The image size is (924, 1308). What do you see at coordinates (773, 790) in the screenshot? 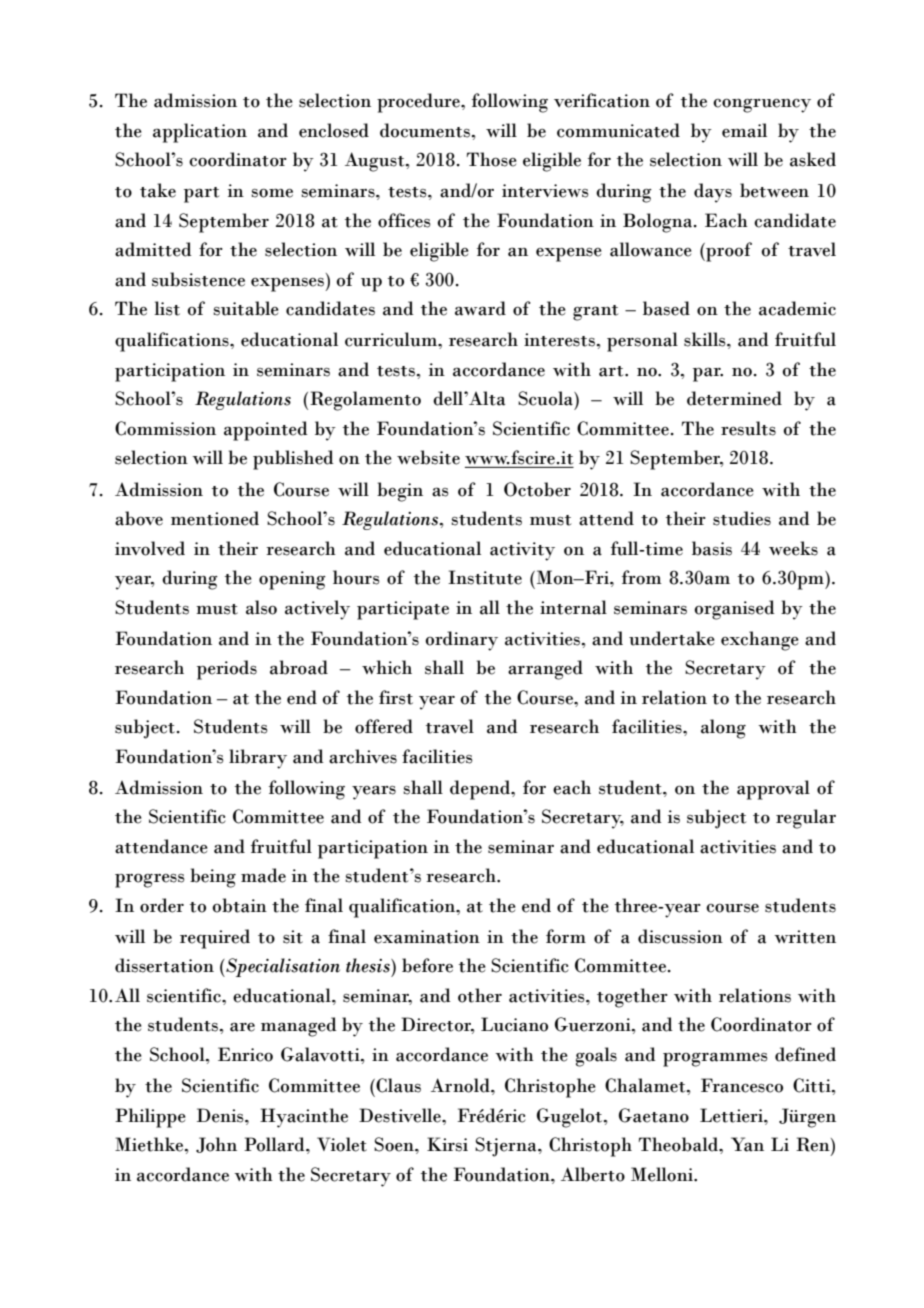
I see `approval` at bounding box center [773, 790].
